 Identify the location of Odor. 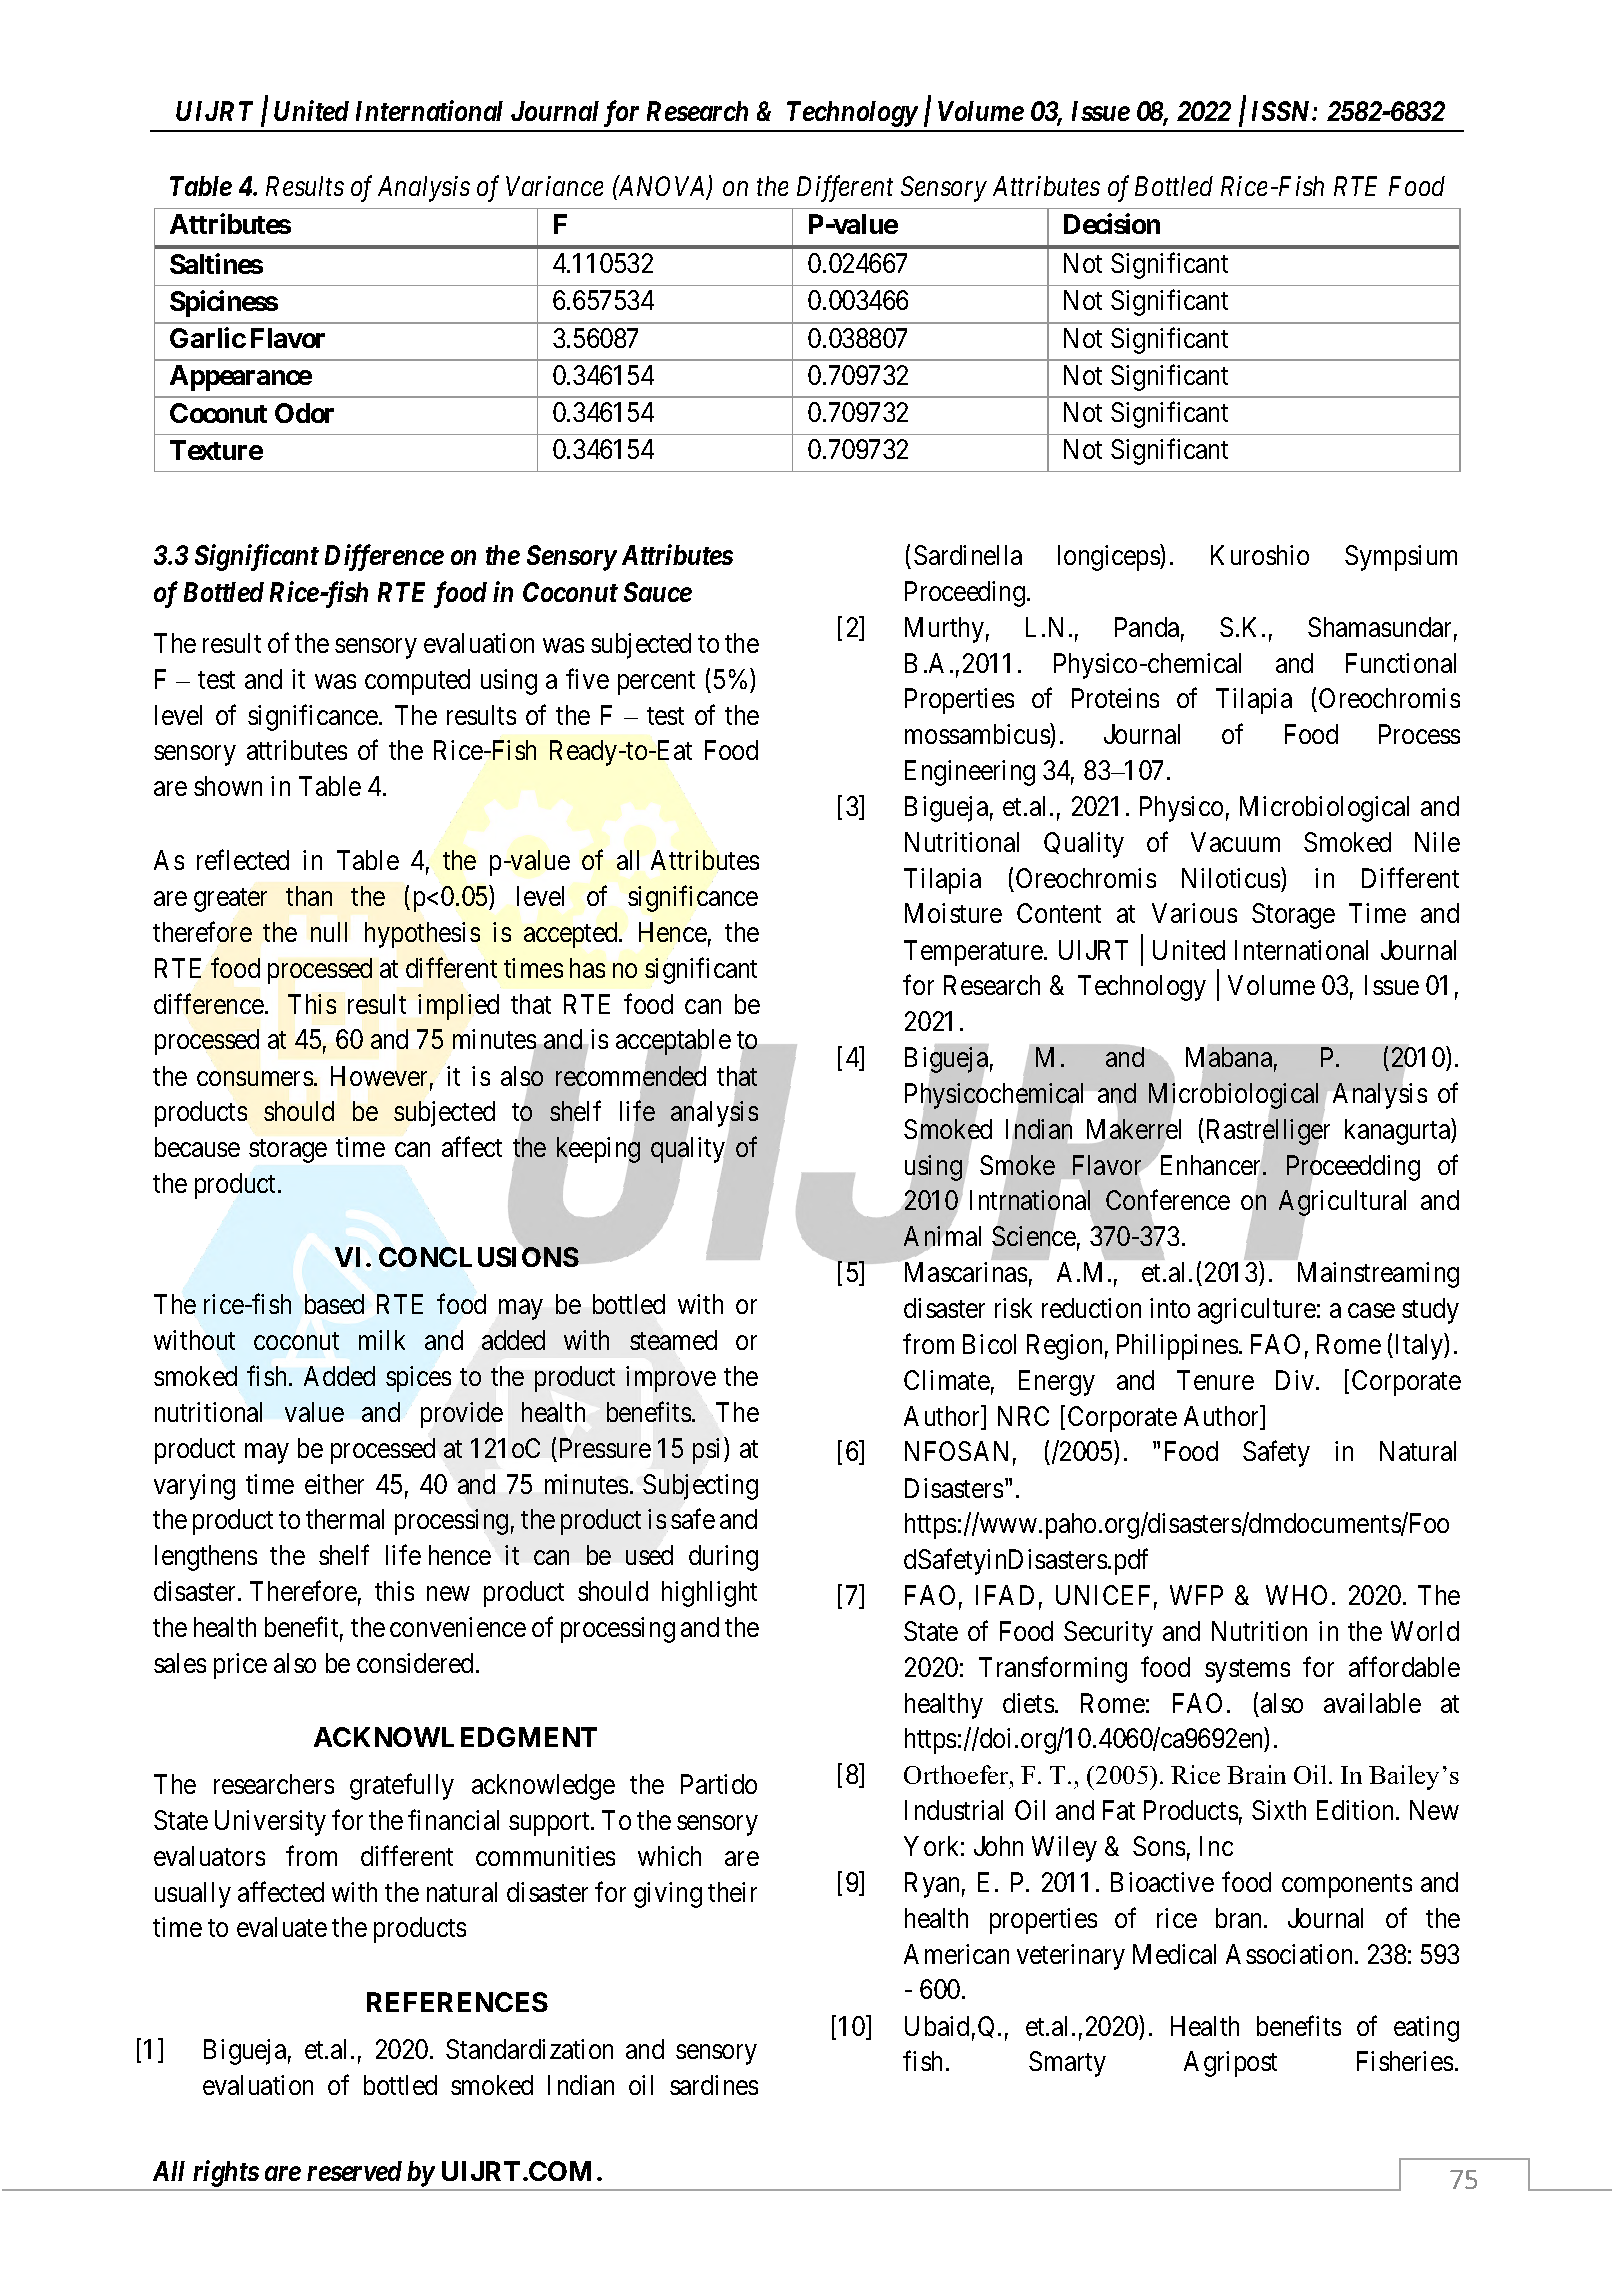
(304, 413).
